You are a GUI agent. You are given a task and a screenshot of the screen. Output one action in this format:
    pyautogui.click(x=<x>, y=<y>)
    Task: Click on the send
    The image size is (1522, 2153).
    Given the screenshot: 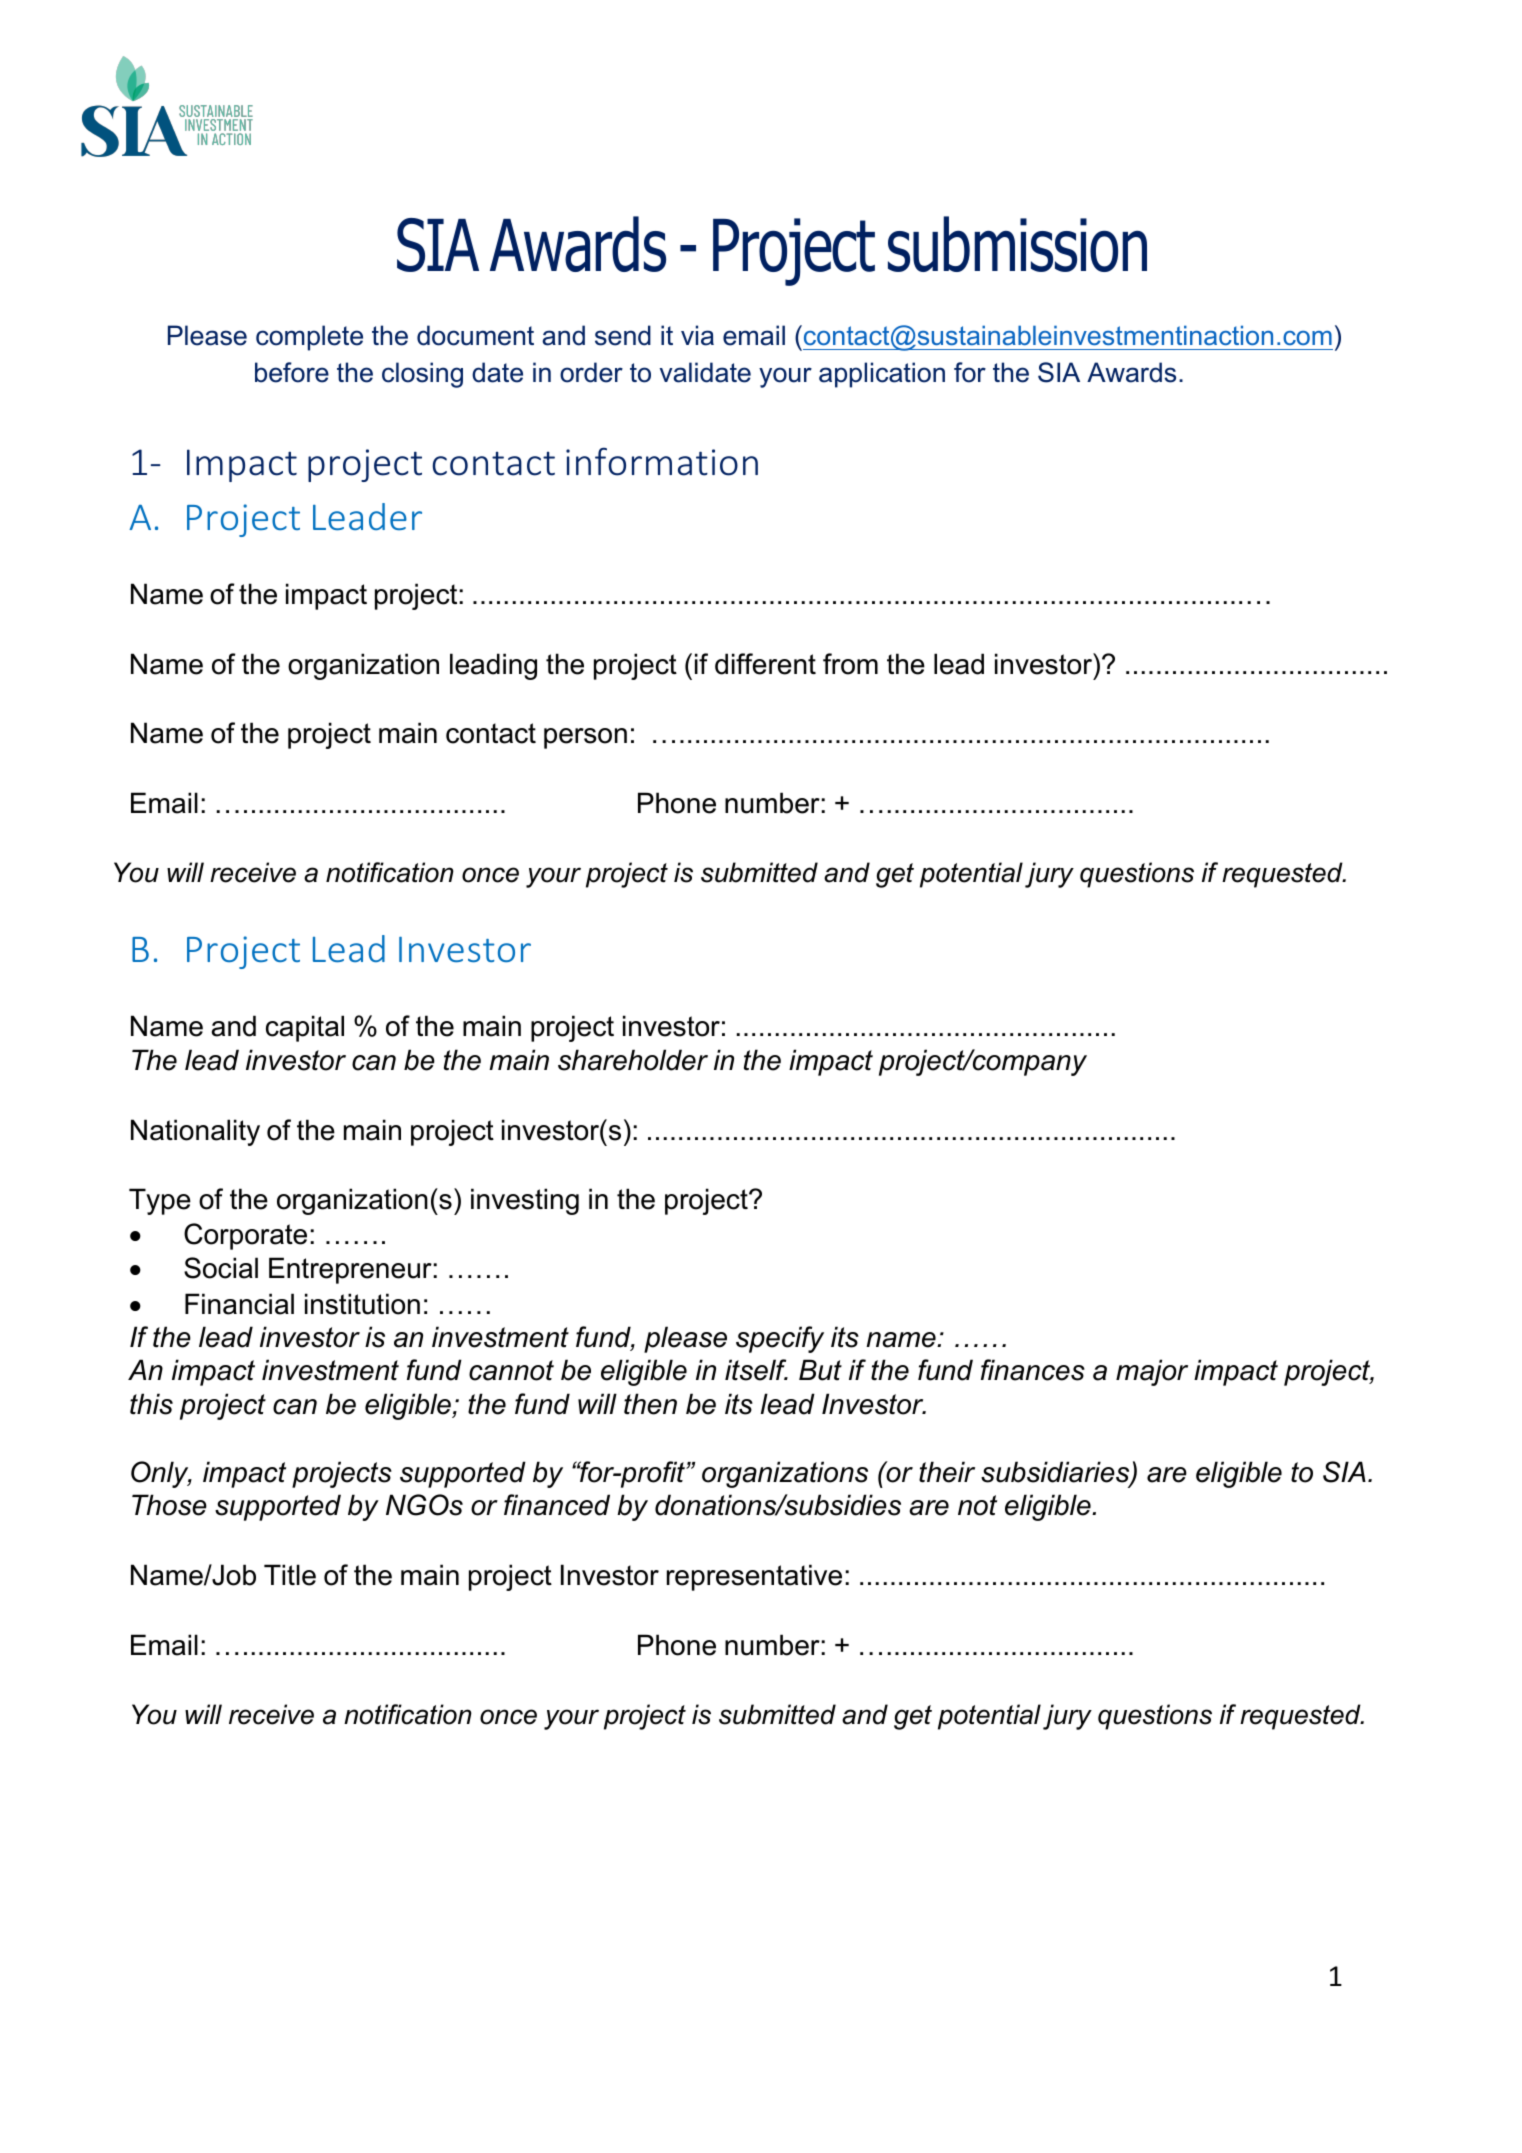 What is the action you would take?
    pyautogui.click(x=623, y=335)
